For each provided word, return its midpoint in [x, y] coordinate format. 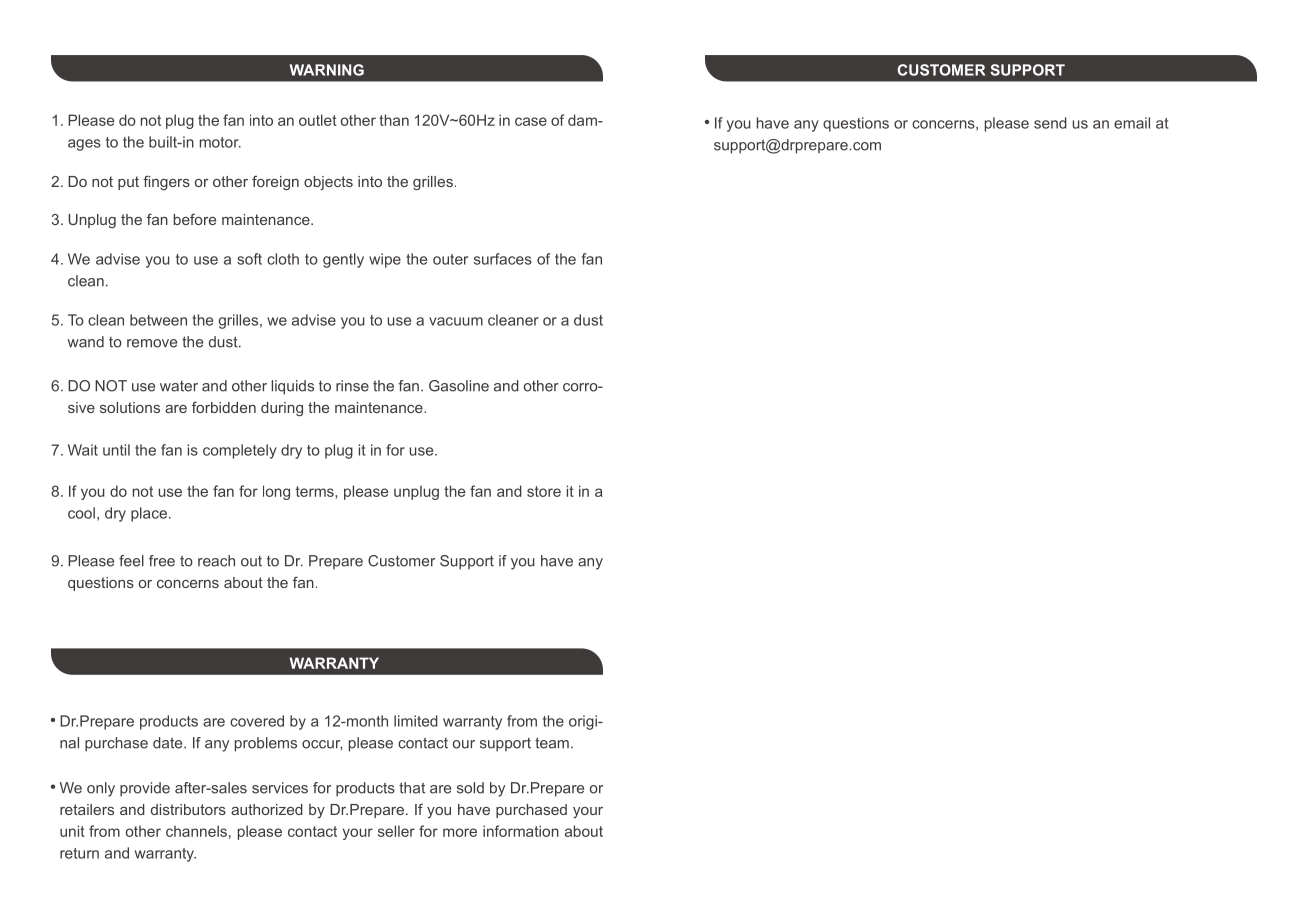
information [521, 831]
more [460, 832]
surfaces [503, 259]
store [544, 491]
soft [249, 259]
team [552, 743]
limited [416, 721]
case [531, 121]
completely [240, 451]
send [1050, 123]
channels [196, 831]
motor [220, 142]
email [1132, 123]
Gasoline [459, 386]
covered [257, 721]
